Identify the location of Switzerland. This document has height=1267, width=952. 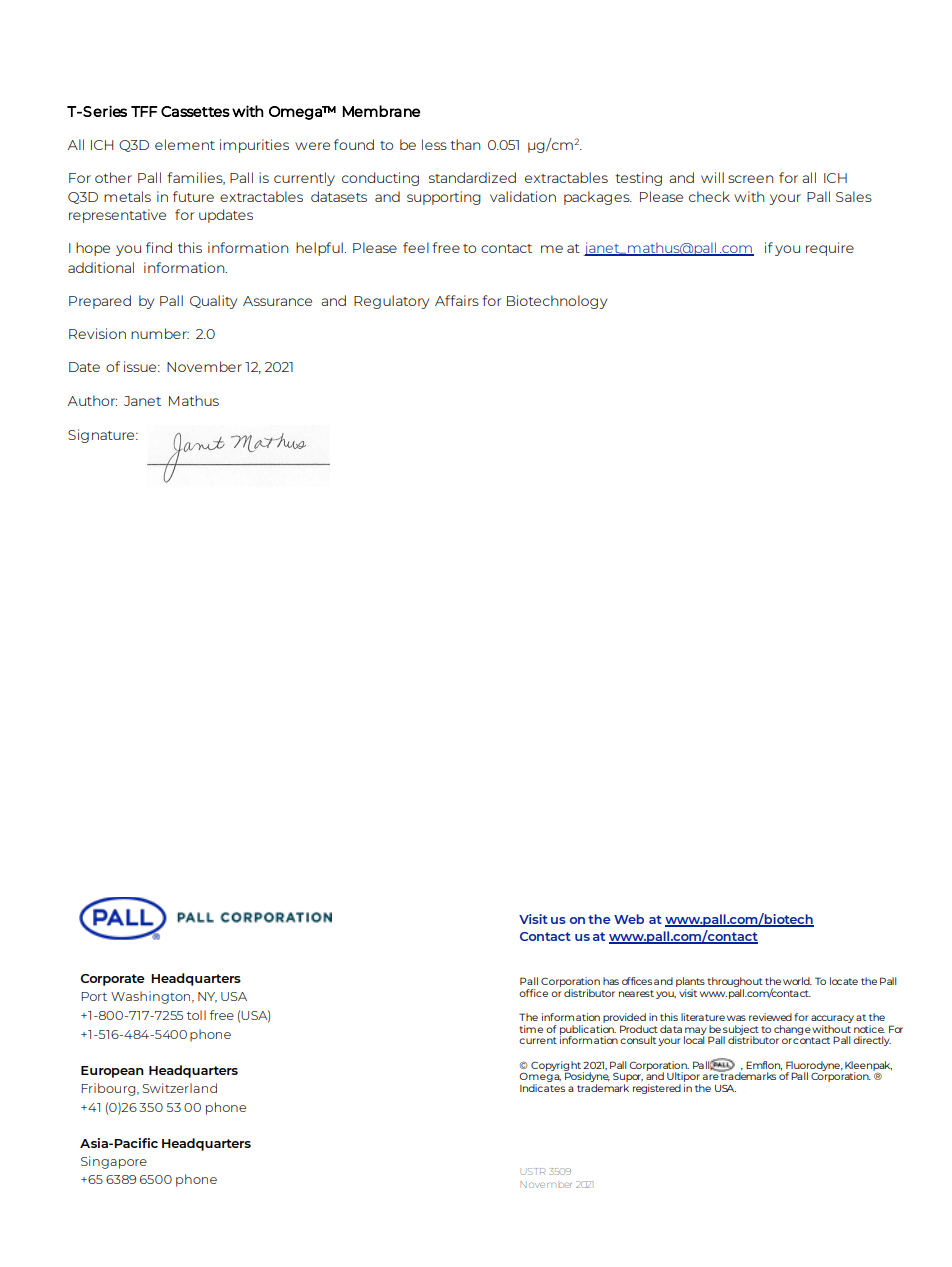
(179, 1088).
